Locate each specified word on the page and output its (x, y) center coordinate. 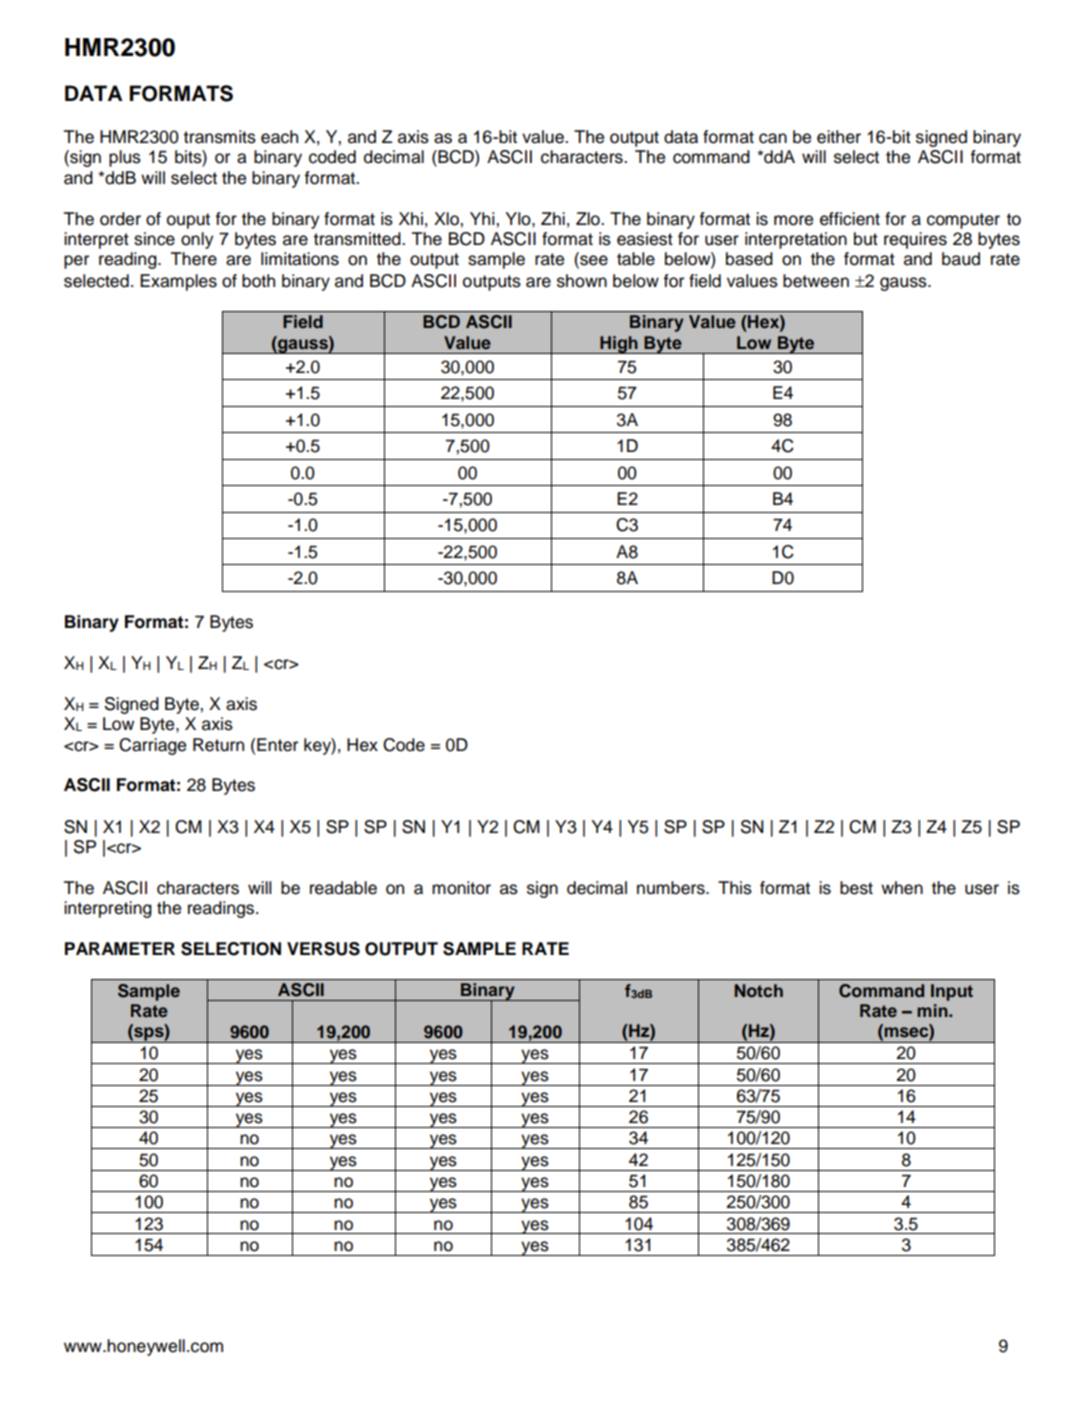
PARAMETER (120, 948)
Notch (759, 991)
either (839, 137)
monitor (461, 888)
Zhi (553, 218)
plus (125, 158)
